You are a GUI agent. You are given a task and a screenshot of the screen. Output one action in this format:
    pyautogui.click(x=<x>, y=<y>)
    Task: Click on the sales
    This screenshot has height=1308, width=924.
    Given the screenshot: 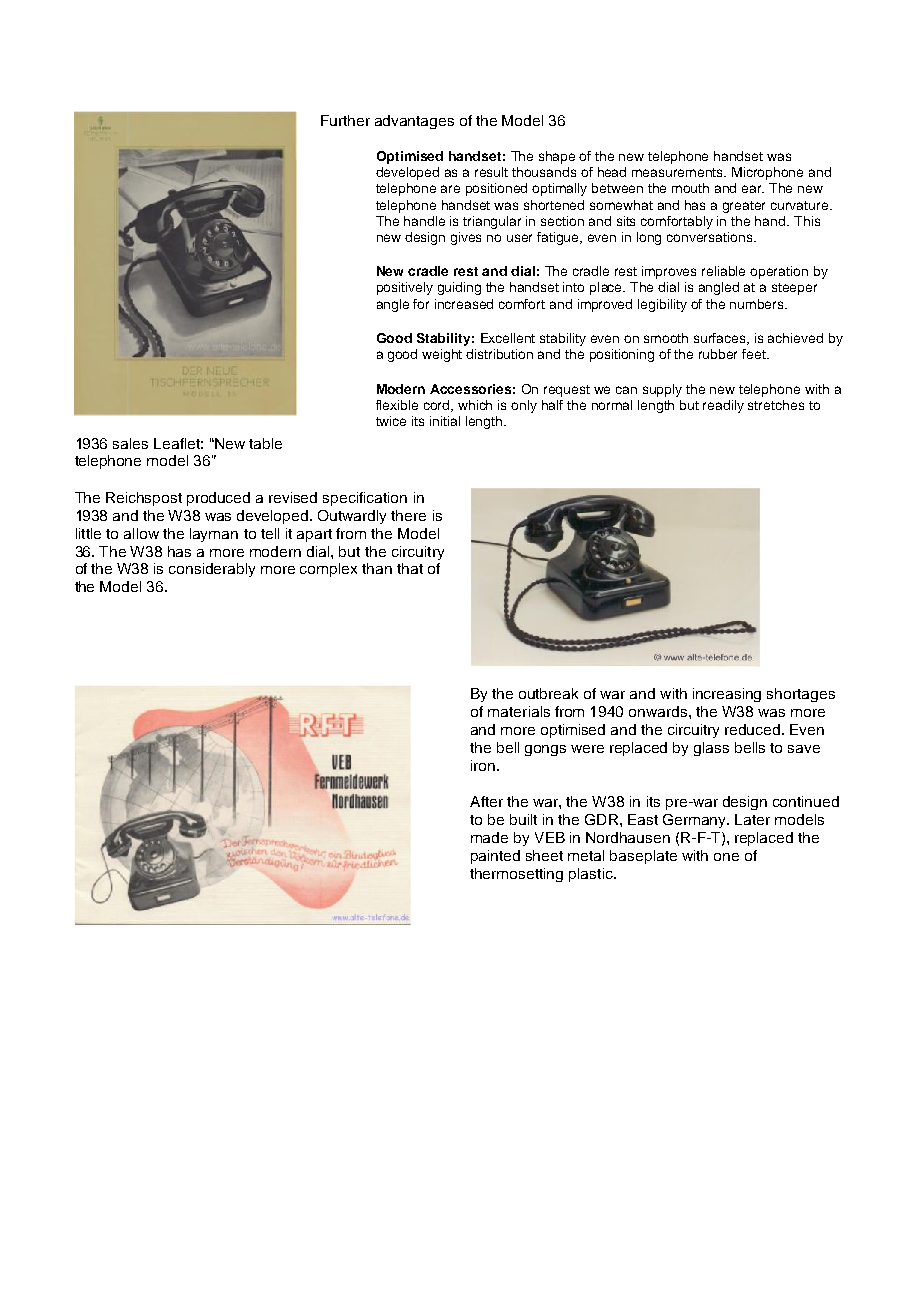 What is the action you would take?
    pyautogui.click(x=130, y=443)
